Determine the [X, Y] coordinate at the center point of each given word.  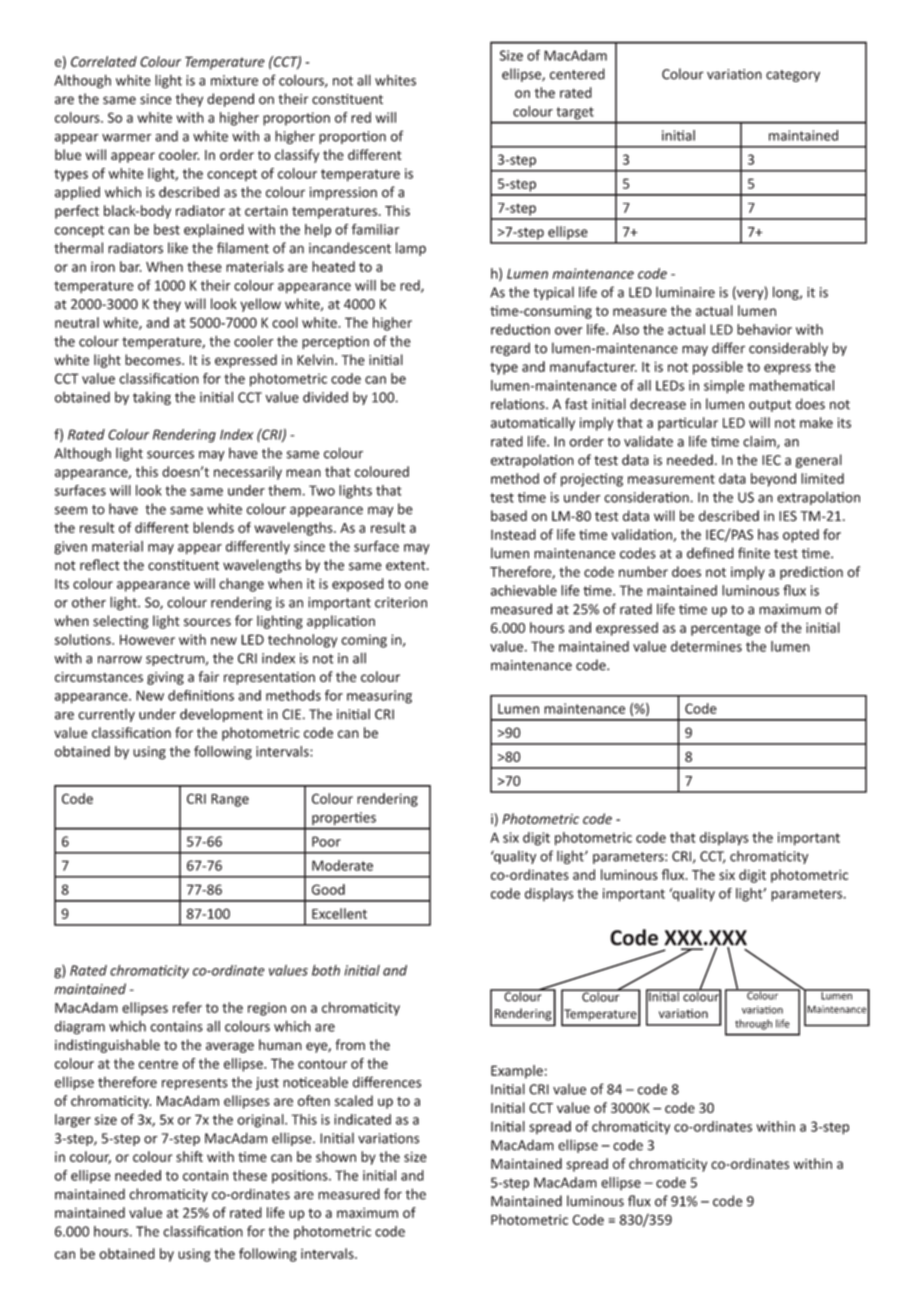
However [147, 640]
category [793, 76]
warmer [126, 138]
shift [189, 1156]
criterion [401, 602]
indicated [362, 1119]
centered [577, 74]
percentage [726, 630]
